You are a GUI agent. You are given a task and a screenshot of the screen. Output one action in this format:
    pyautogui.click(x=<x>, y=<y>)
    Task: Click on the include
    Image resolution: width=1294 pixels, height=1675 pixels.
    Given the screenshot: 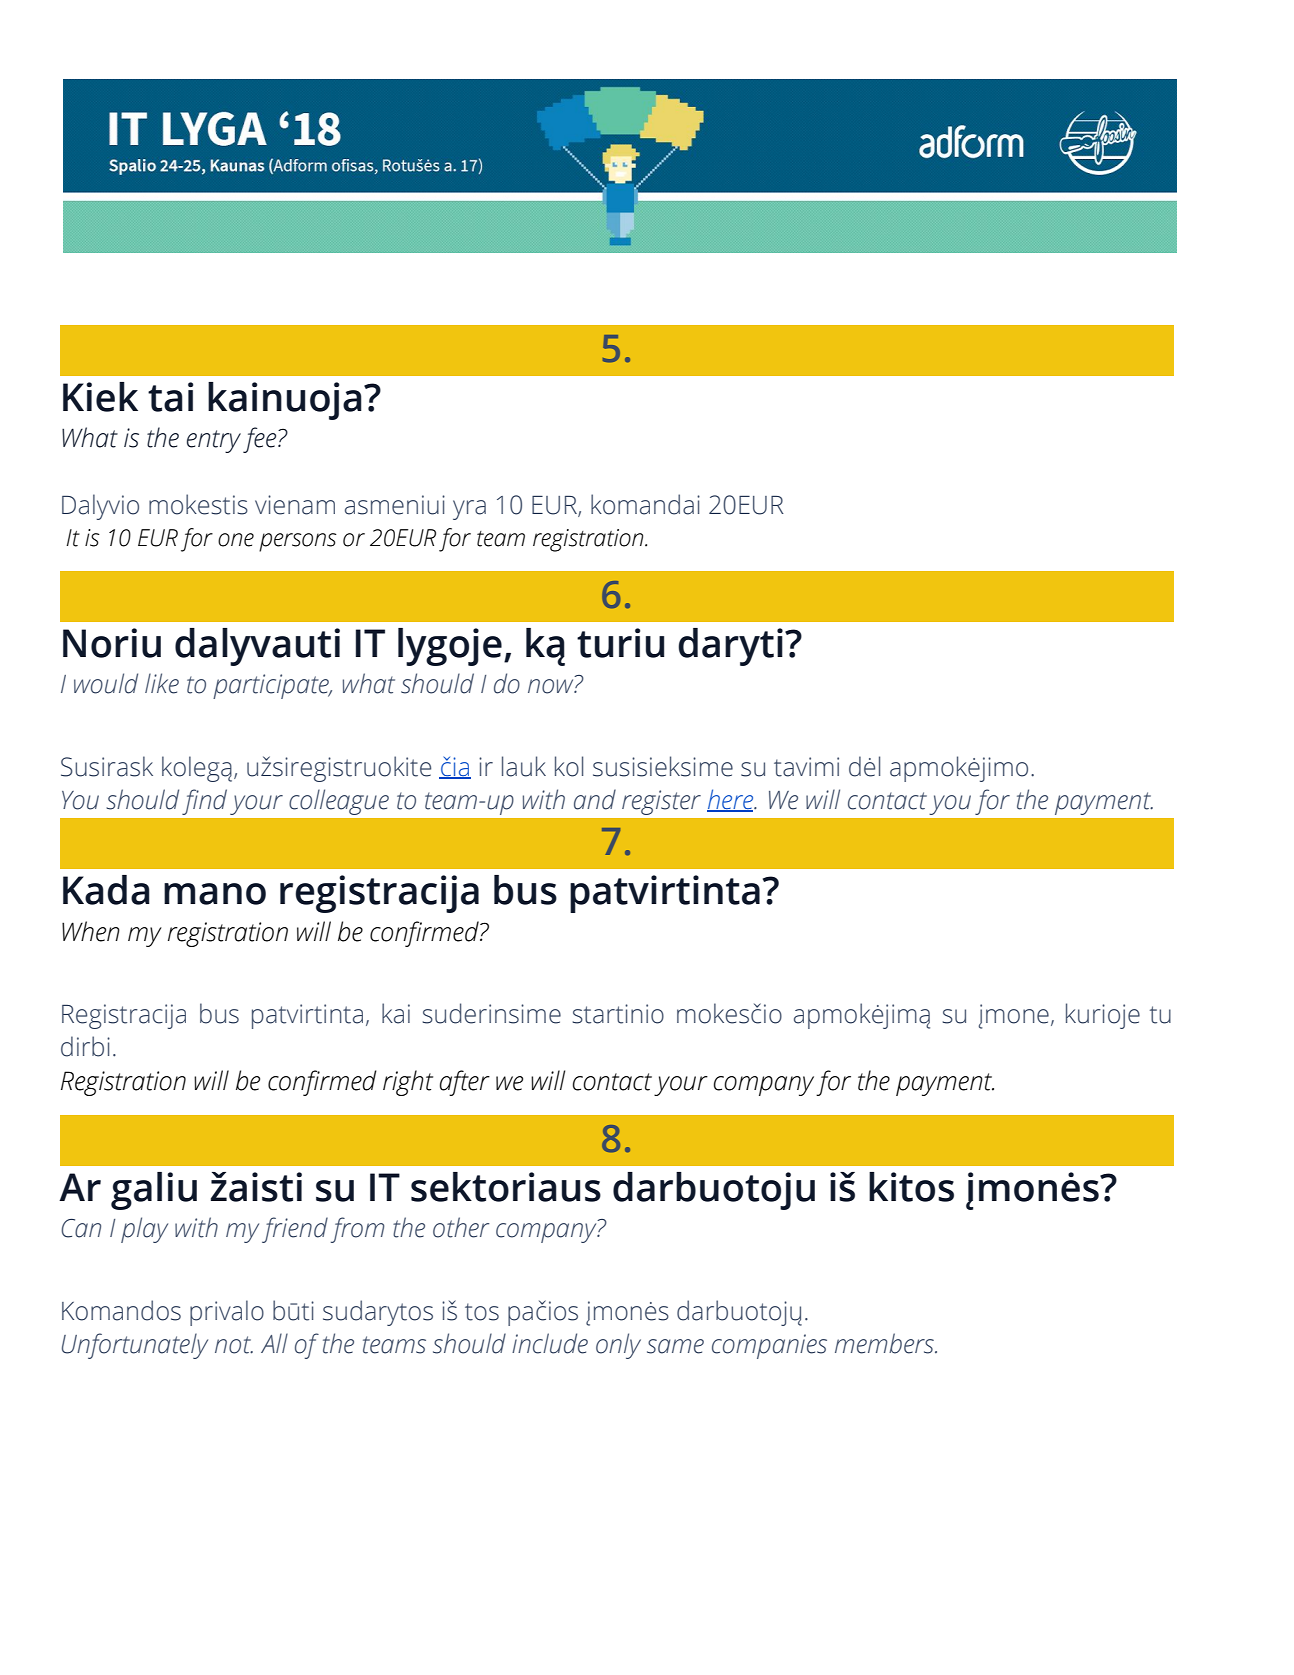 What is the action you would take?
    pyautogui.click(x=550, y=1343)
